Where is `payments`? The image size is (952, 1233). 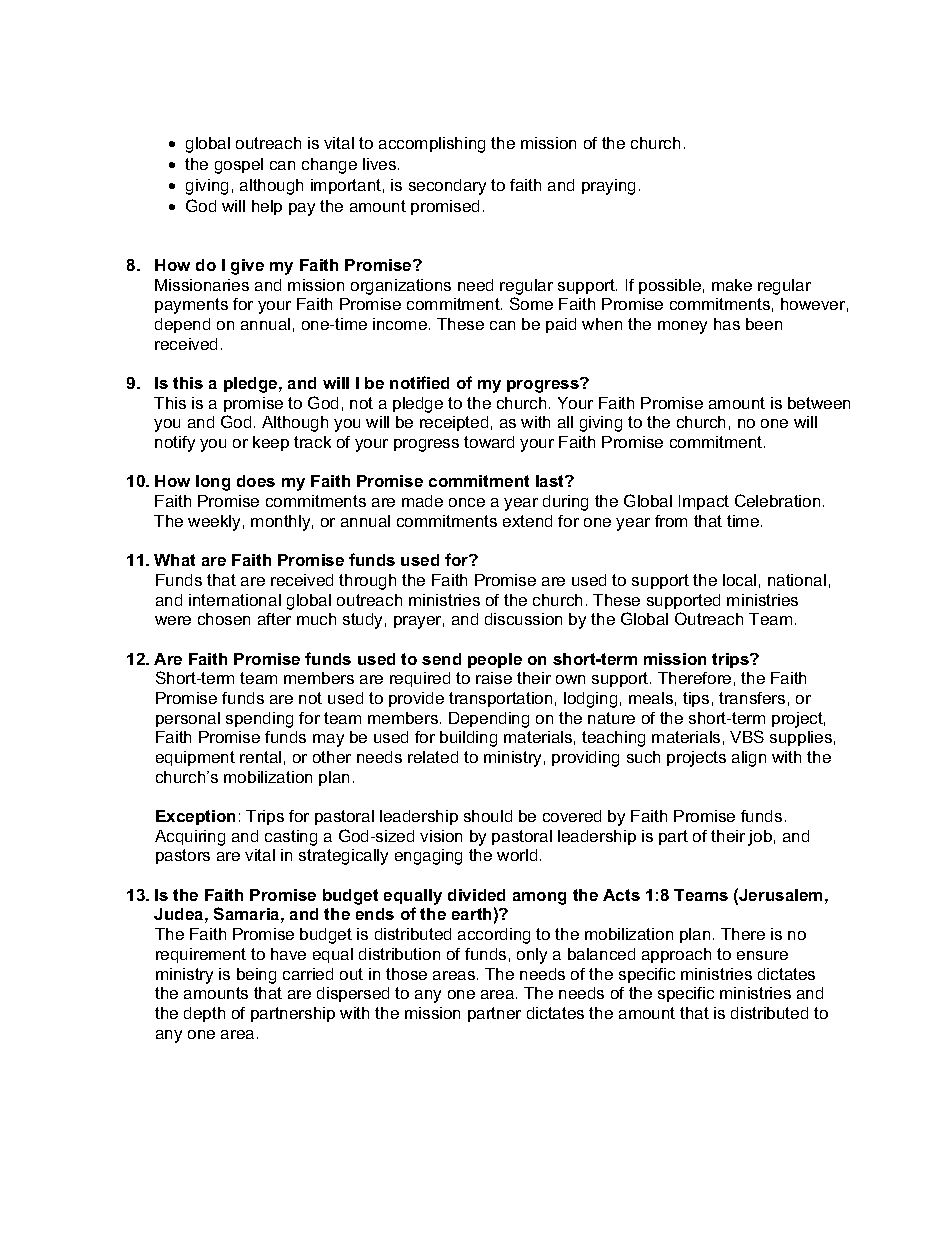 payments is located at coordinates (191, 306).
